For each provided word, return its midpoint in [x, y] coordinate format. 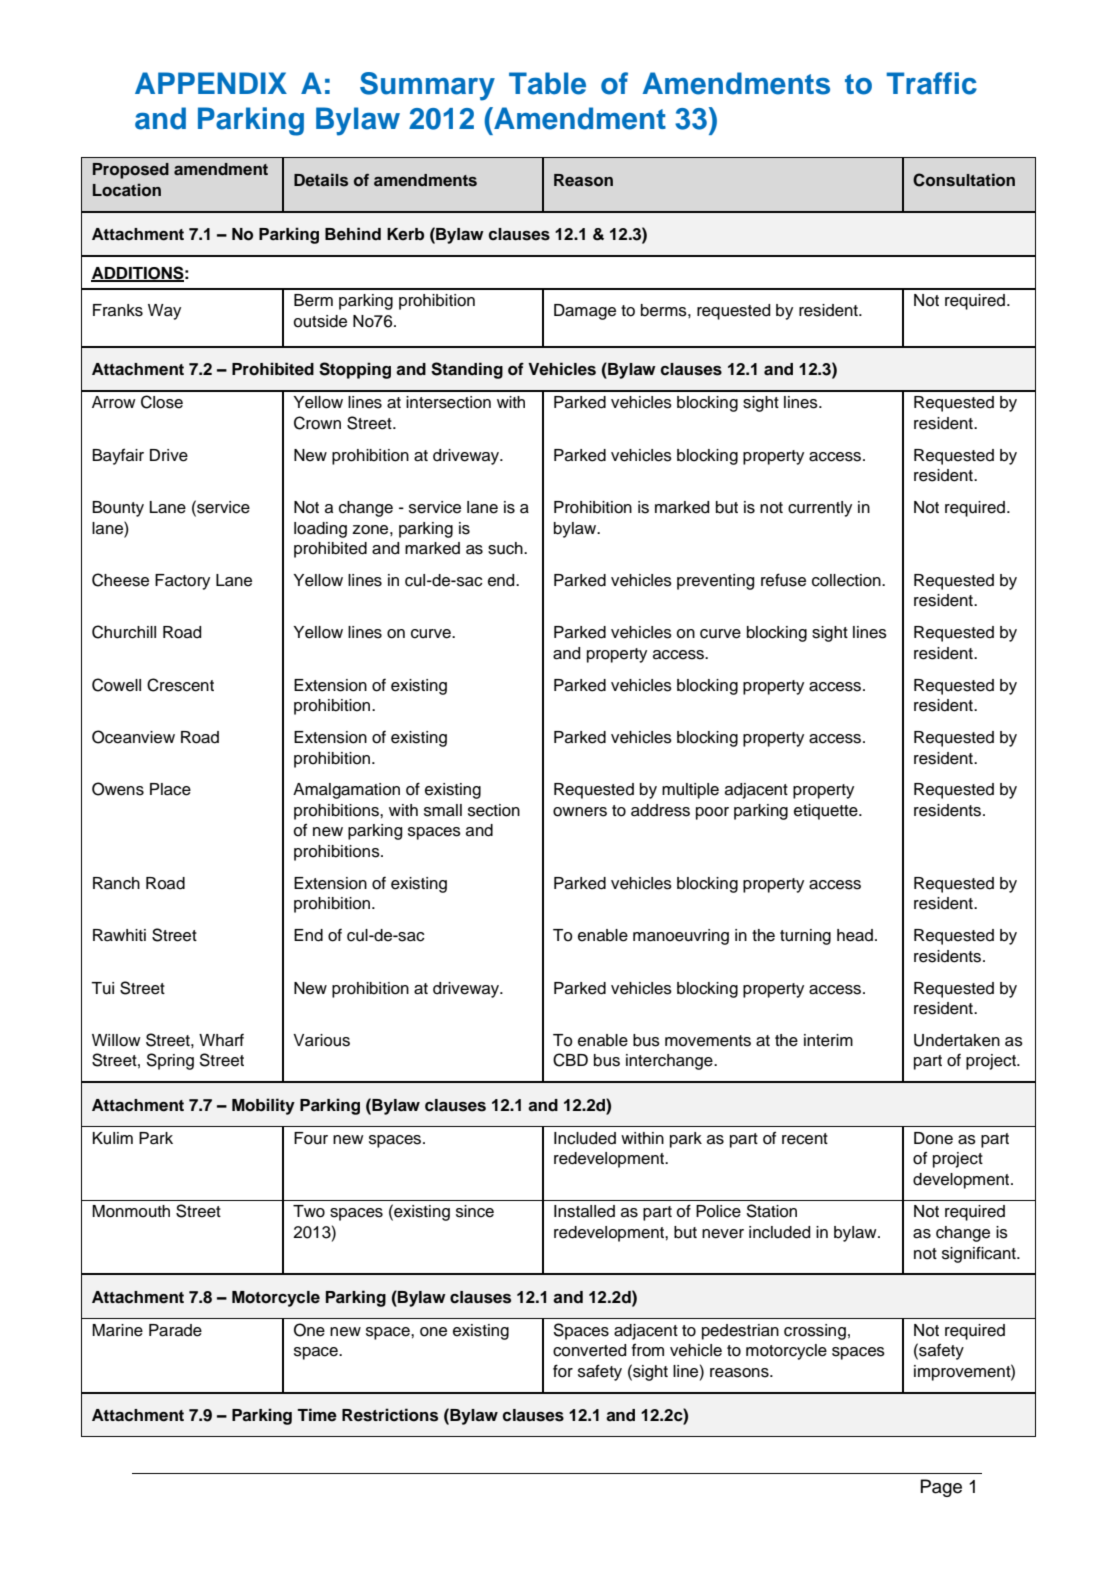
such [506, 548]
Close [162, 402]
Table [547, 83]
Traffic [931, 83]
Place [170, 789]
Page [941, 1488]
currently [820, 509]
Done [933, 1138]
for [563, 1371]
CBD [570, 1060]
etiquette [827, 812]
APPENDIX [211, 83]
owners [580, 812]
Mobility [263, 1106]
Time [317, 1415]
